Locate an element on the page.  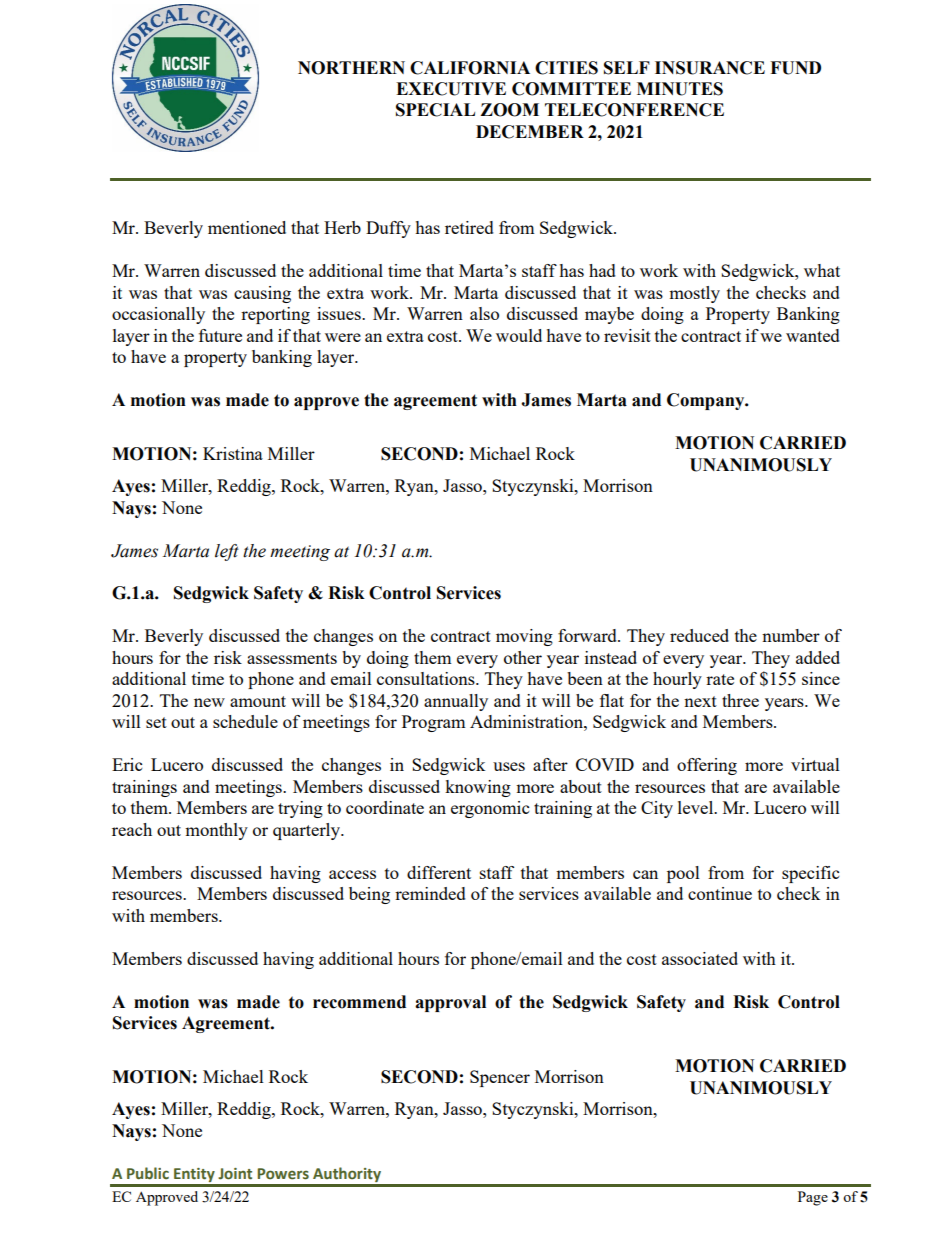
NORTHERN is located at coordinates (351, 68).
